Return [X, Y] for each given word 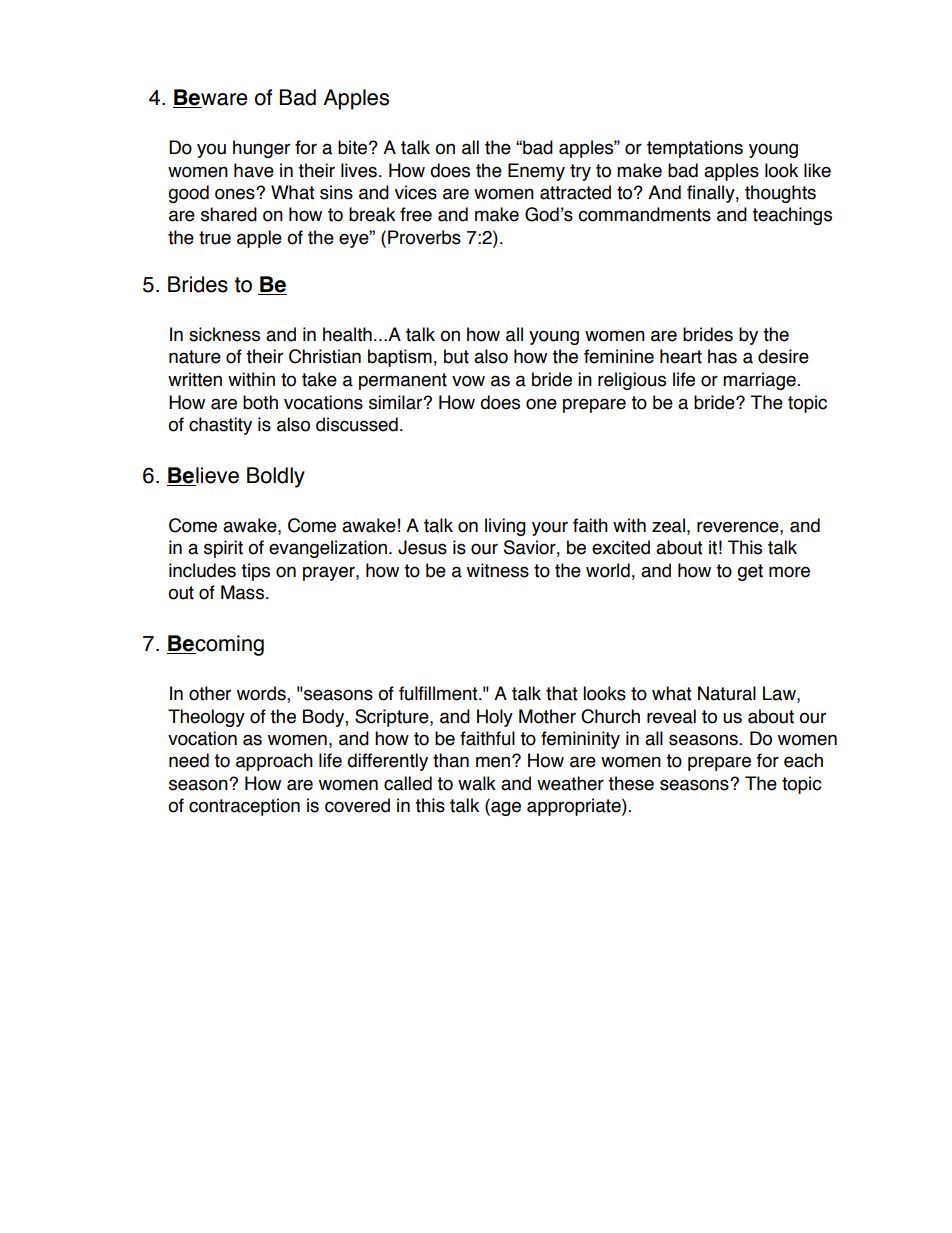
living [505, 527]
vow [468, 381]
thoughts [780, 194]
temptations [695, 149]
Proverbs [424, 237]
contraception [244, 807]
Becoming [215, 645]
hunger [261, 149]
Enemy [536, 172]
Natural [727, 693]
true [215, 238]
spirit [223, 549]
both [260, 402]
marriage [759, 381]
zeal [668, 525]
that [562, 693]
